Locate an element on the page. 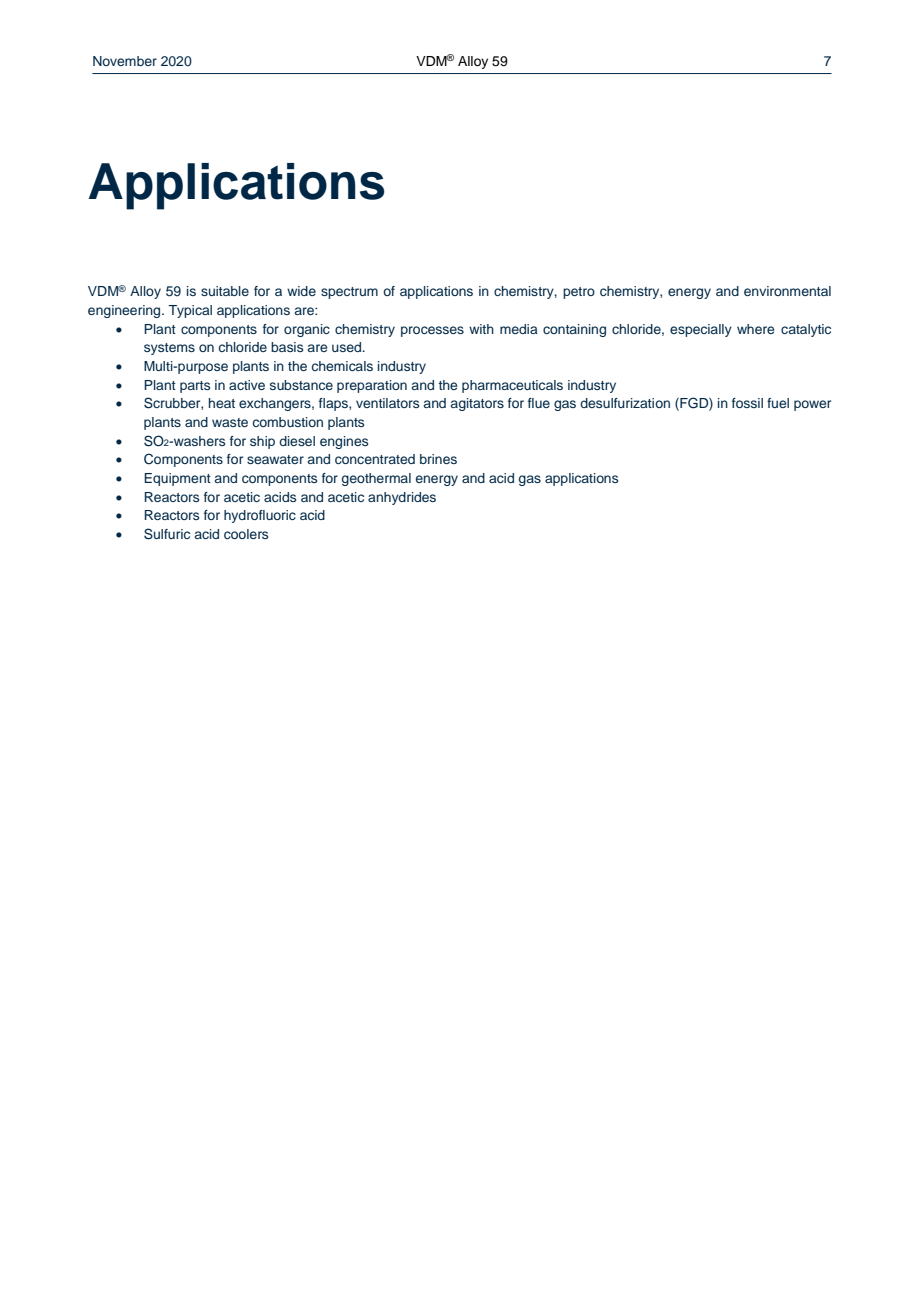  coolers is located at coordinates (246, 534).
